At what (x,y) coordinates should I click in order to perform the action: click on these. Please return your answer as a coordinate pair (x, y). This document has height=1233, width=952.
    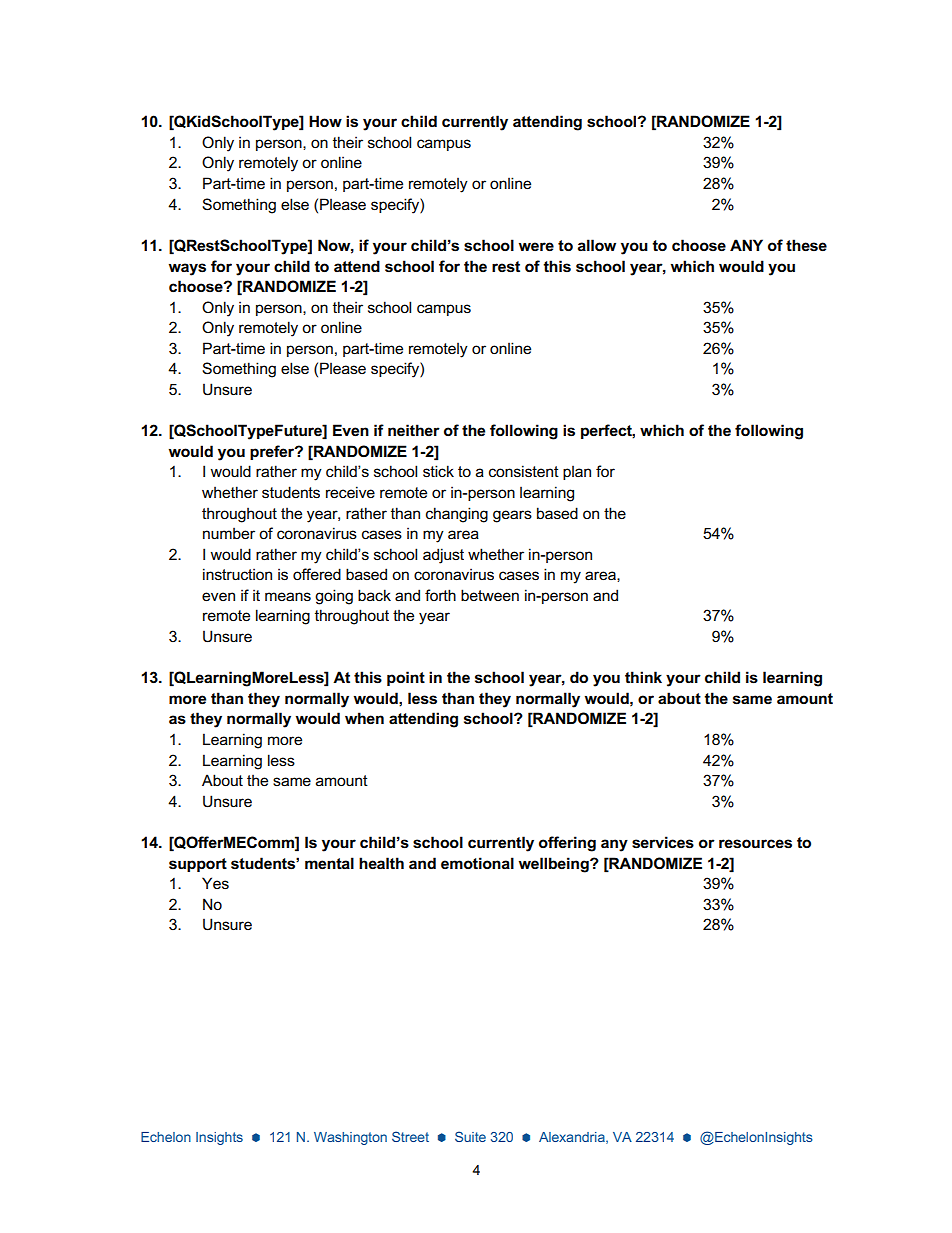
    Looking at the image, I should click on (806, 245).
